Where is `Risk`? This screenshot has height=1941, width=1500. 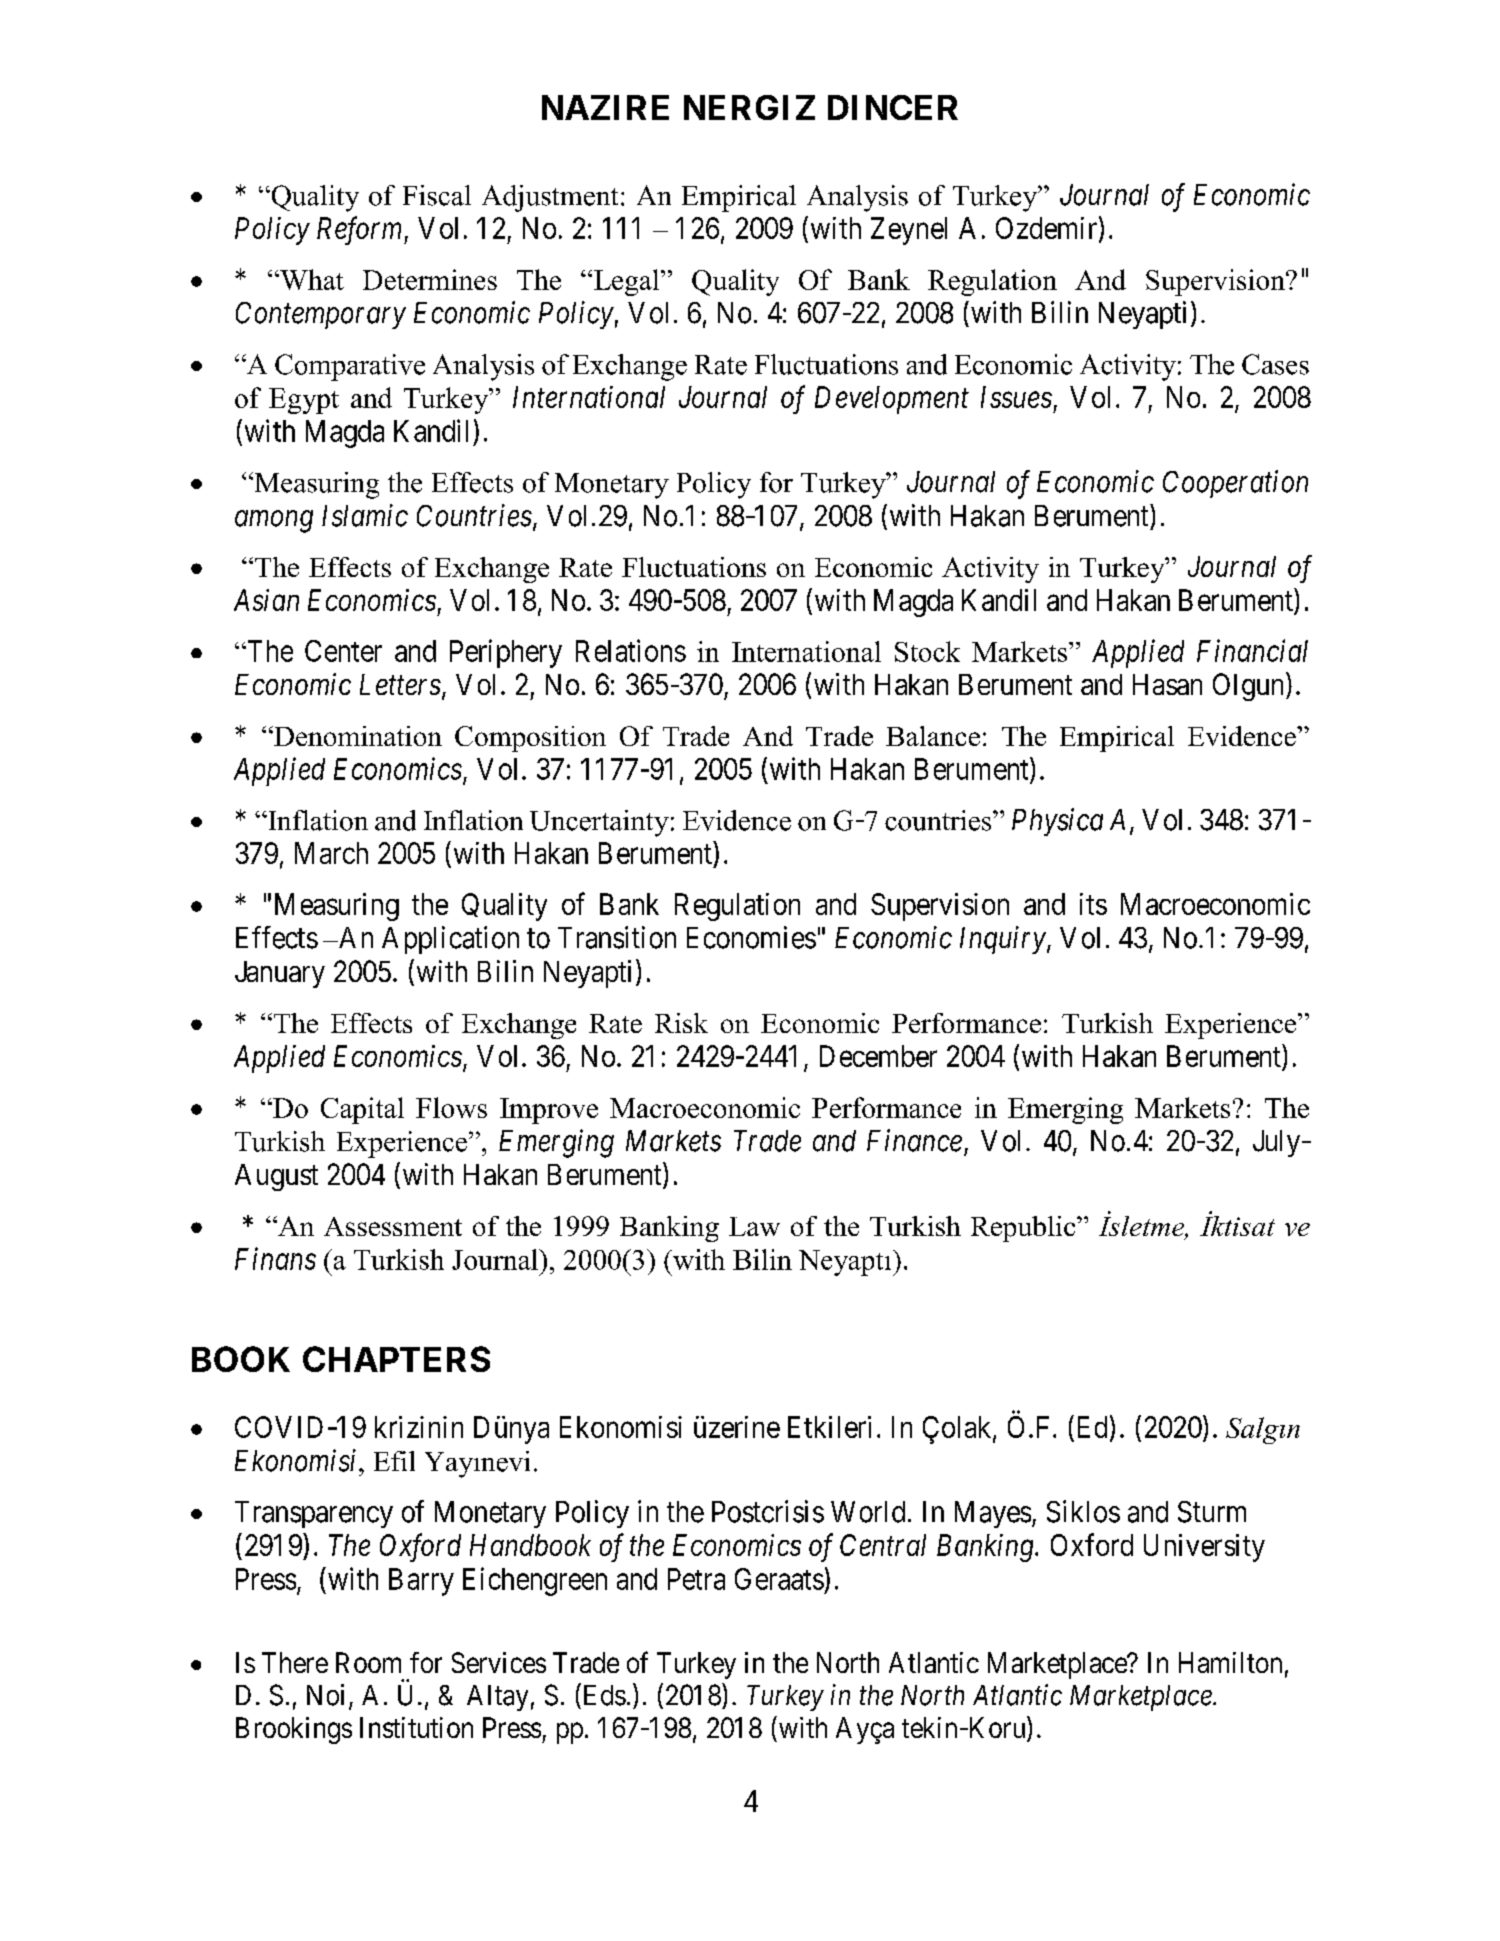 Risk is located at coordinates (681, 1023).
